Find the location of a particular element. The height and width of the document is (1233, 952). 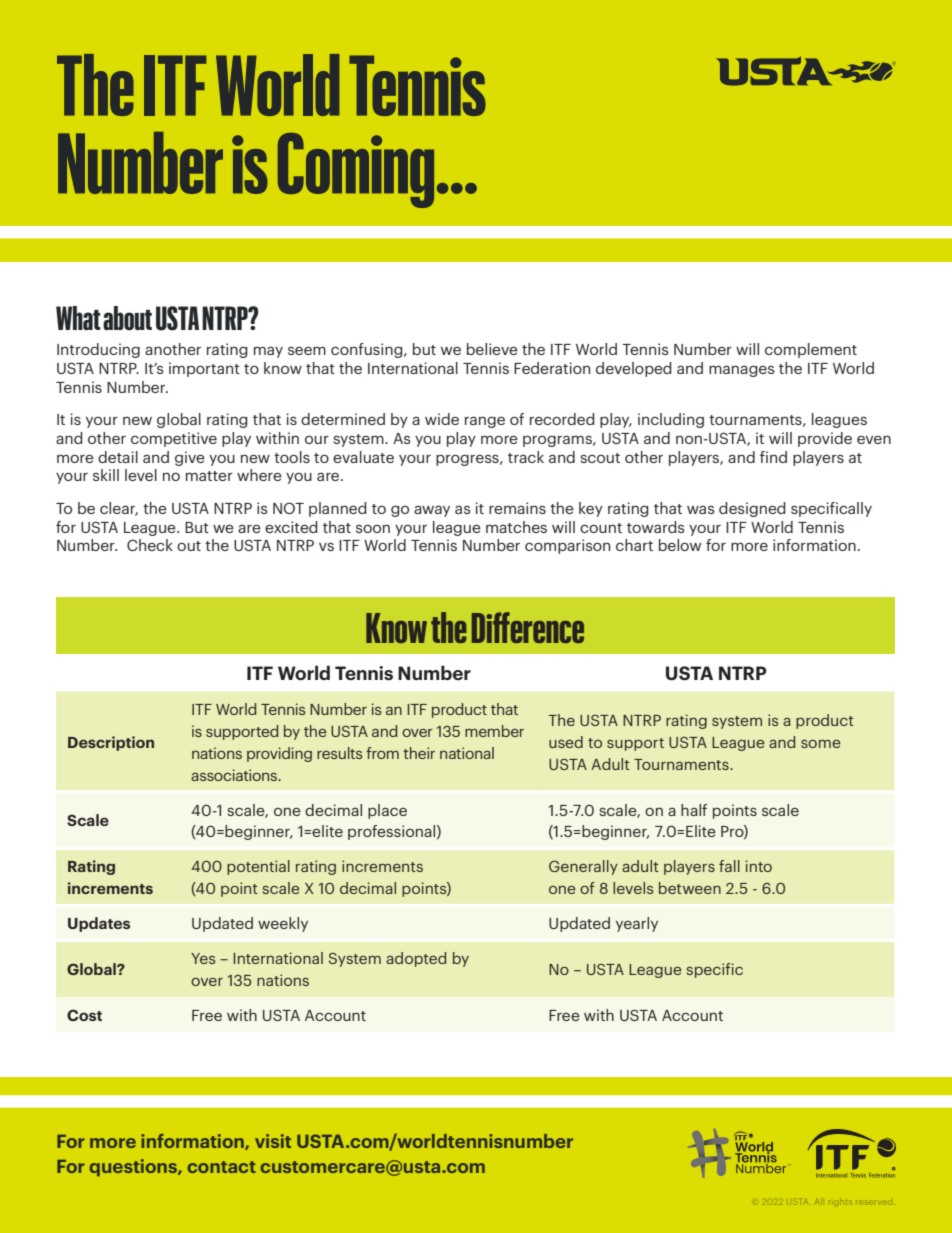

questions is located at coordinates (134, 1167).
